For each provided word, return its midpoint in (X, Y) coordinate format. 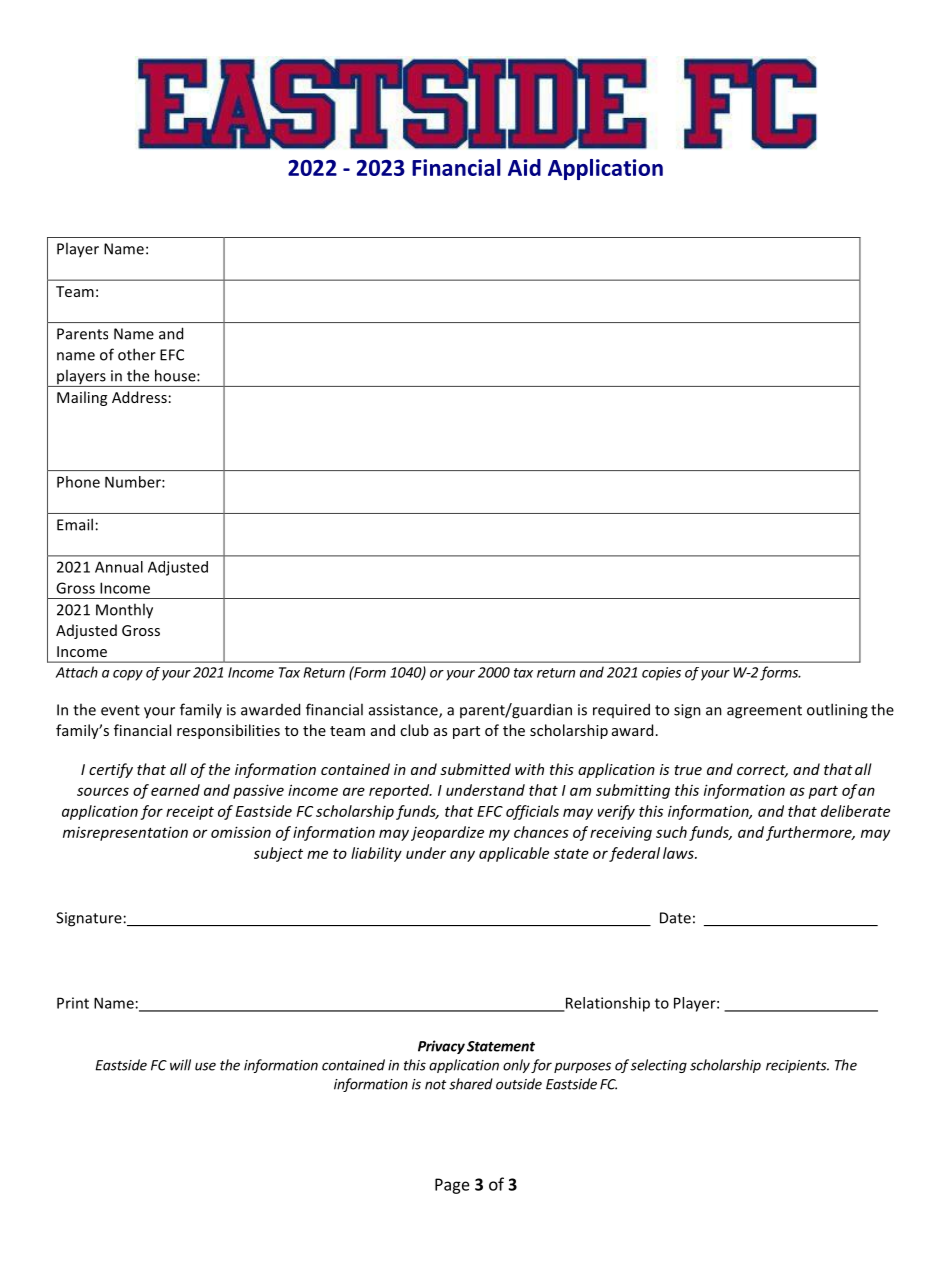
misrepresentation (125, 833)
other (137, 354)
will (180, 1065)
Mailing (82, 398)
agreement (764, 712)
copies (661, 674)
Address (139, 397)
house (176, 375)
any (462, 856)
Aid (524, 167)
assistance (404, 711)
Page (452, 1186)
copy (128, 675)
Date (675, 918)
